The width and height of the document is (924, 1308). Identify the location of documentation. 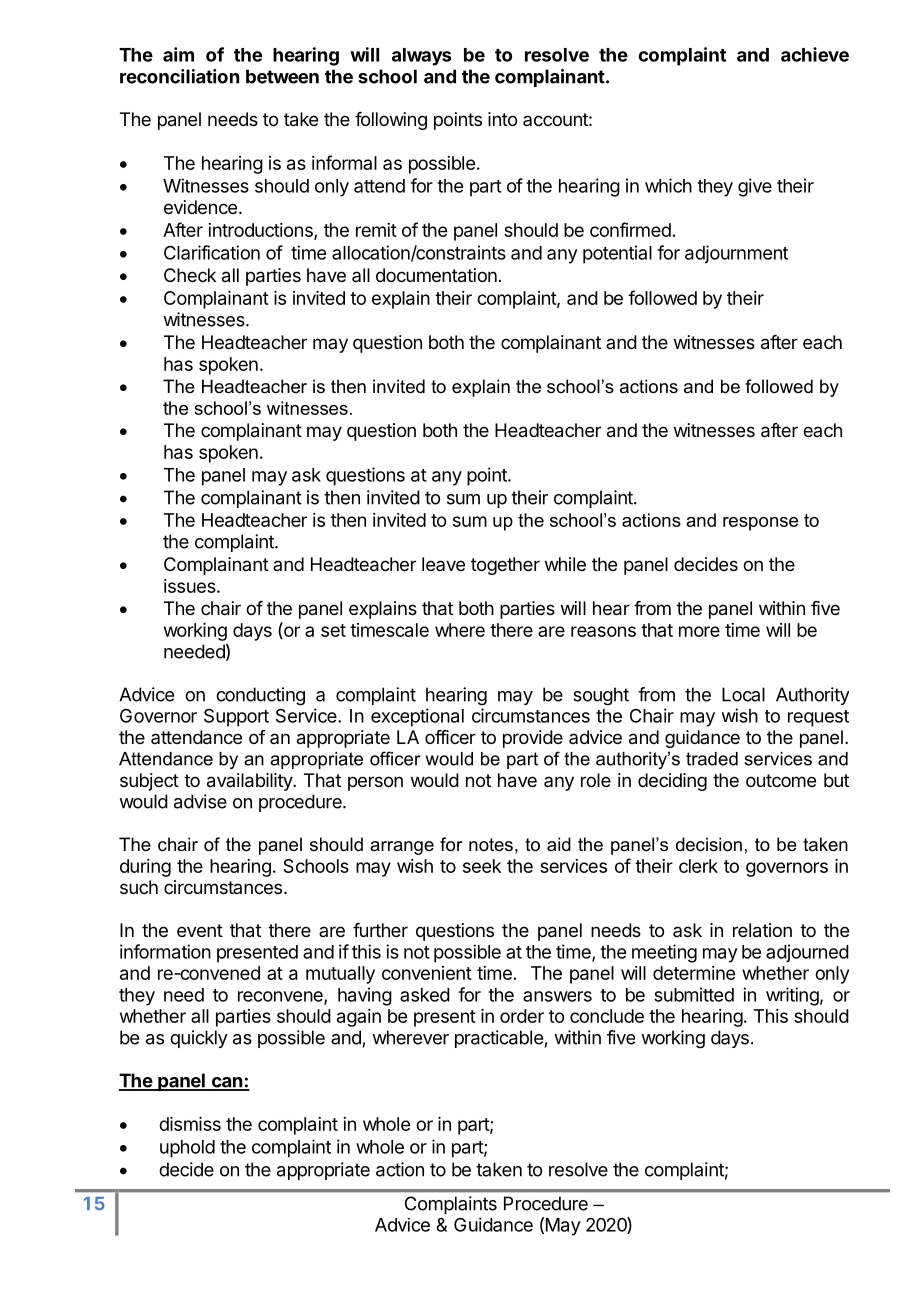
(436, 275).
